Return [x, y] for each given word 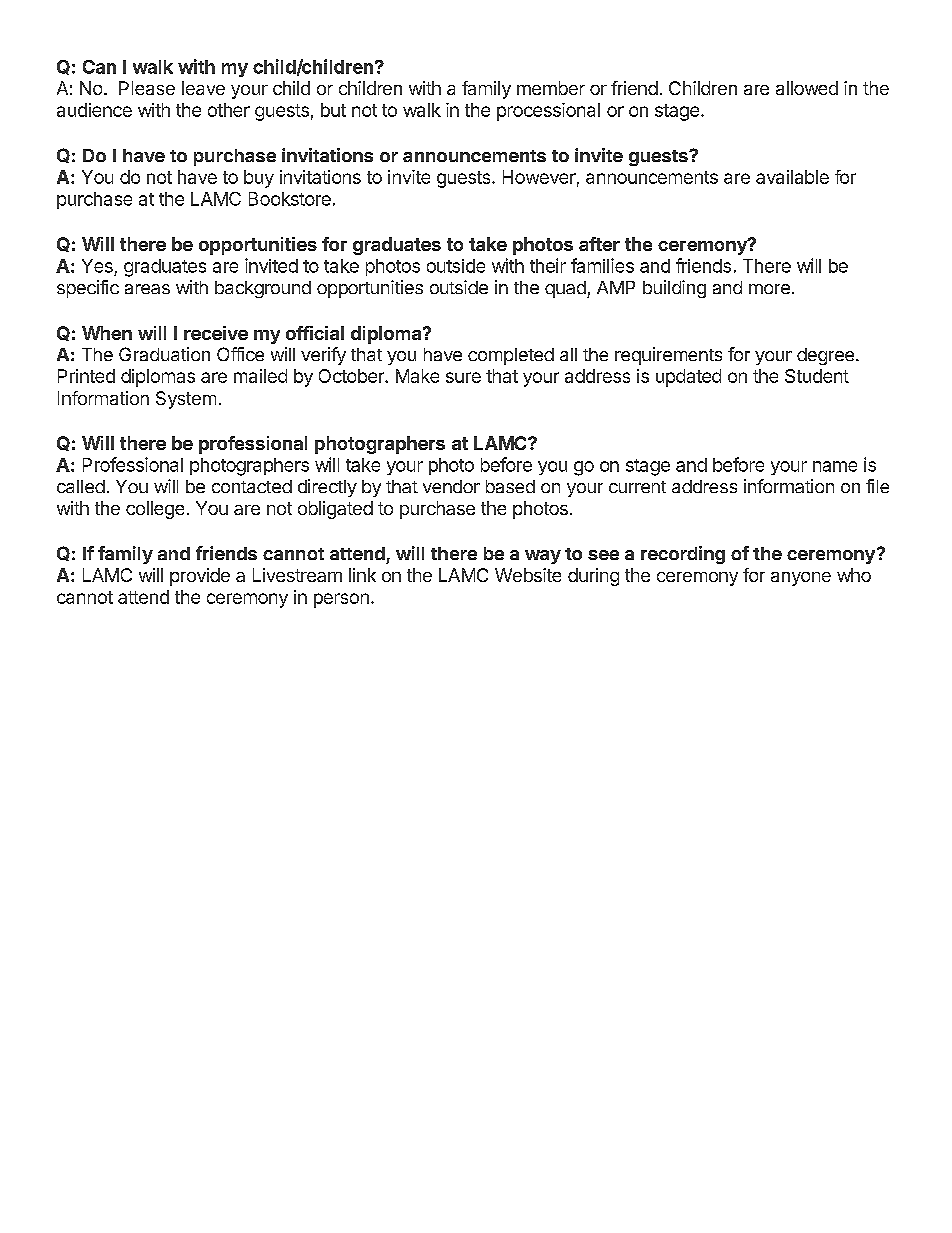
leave [203, 88]
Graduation [164, 354]
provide [200, 577]
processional [548, 112]
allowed [807, 88]
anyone [801, 579]
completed [511, 356]
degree [825, 356]
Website [528, 575]
